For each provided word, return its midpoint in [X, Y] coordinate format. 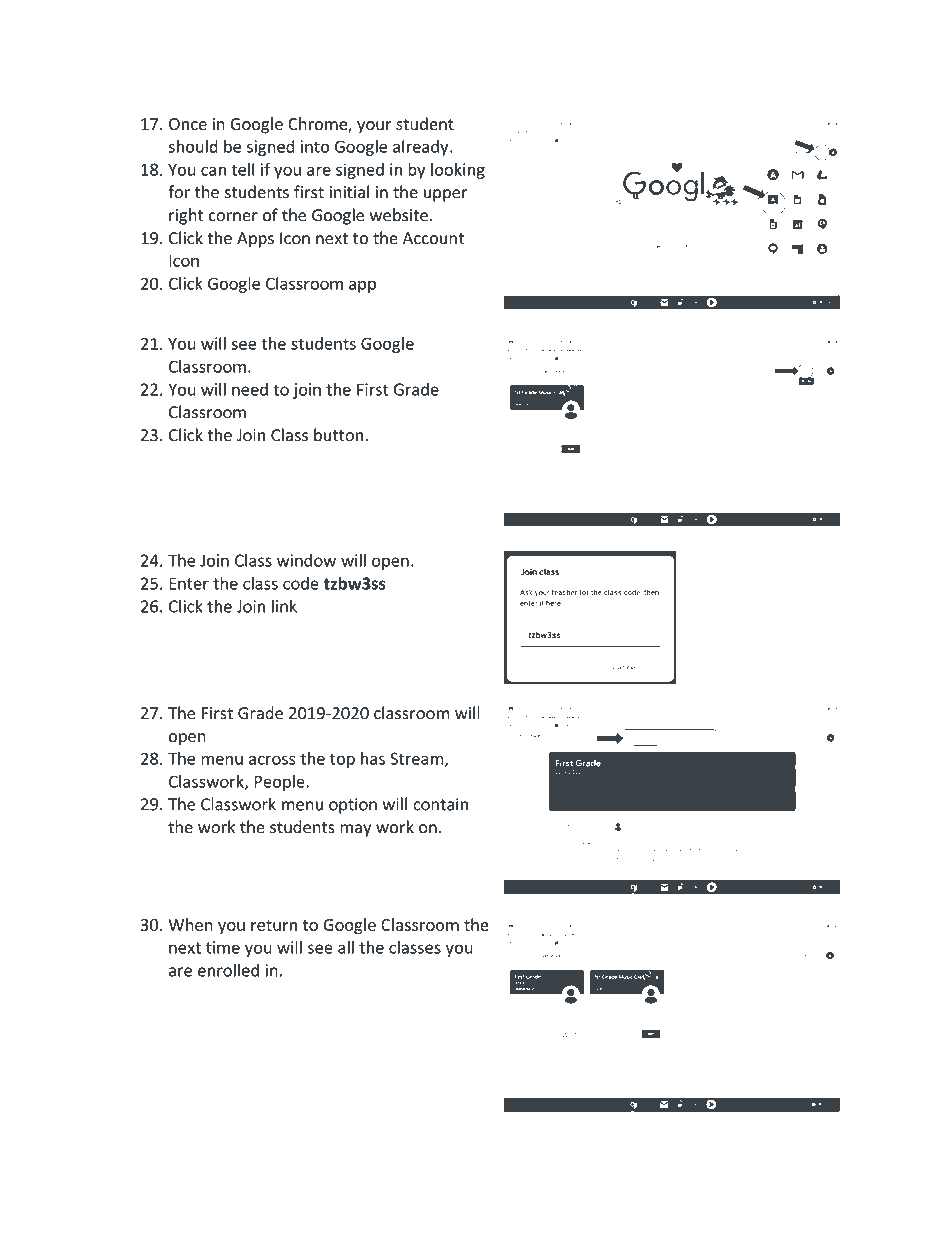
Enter [189, 583]
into [315, 146]
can [213, 171]
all [346, 947]
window [306, 560]
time [223, 947]
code [301, 583]
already [422, 148]
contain [440, 804]
